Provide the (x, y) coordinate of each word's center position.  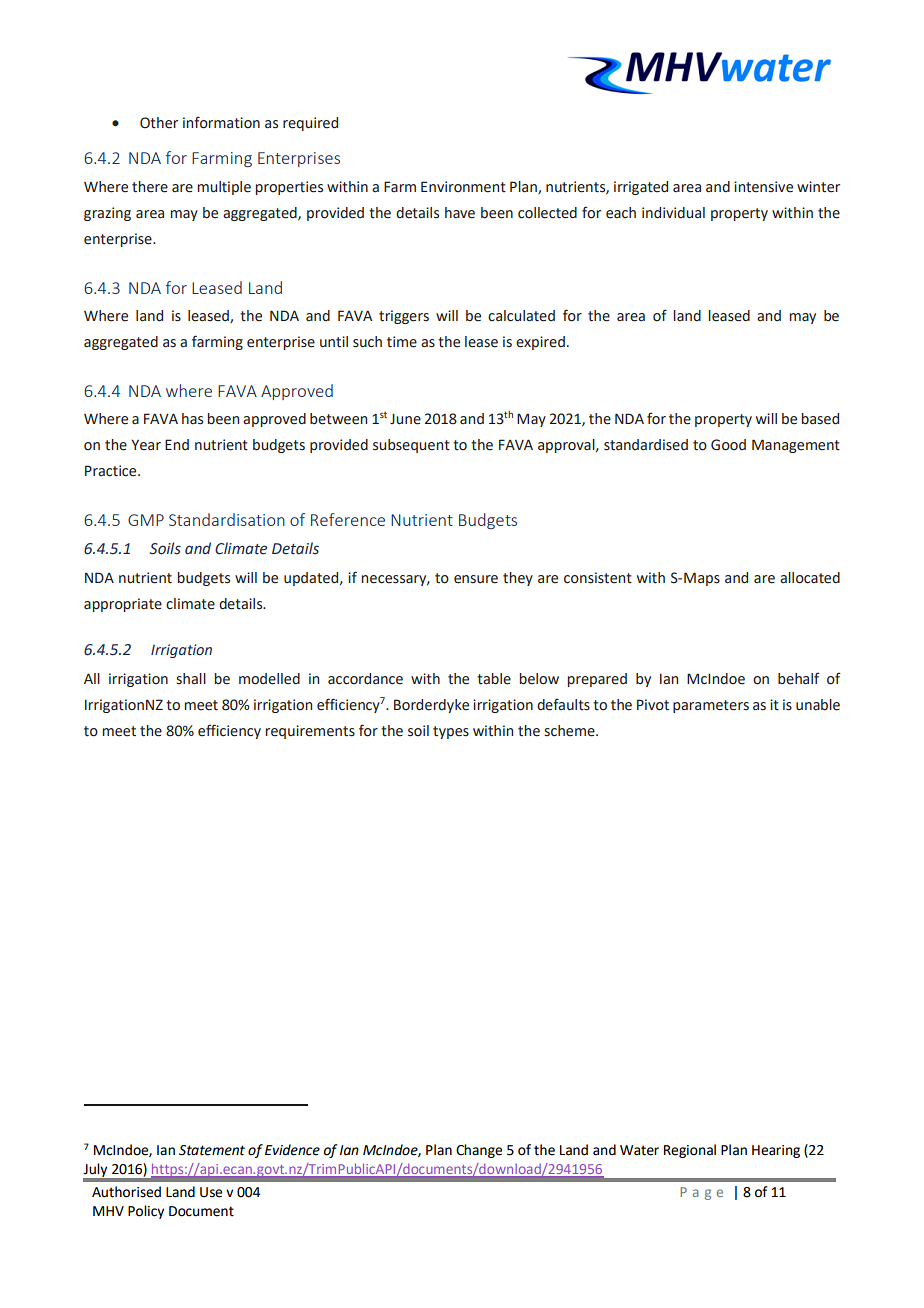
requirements (310, 732)
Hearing (776, 1151)
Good (728, 445)
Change (479, 1151)
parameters (711, 706)
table (494, 679)
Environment (463, 187)
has (192, 419)
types (451, 732)
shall (191, 679)
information (221, 122)
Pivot (653, 705)
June (405, 419)
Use (211, 1192)
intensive (763, 187)
